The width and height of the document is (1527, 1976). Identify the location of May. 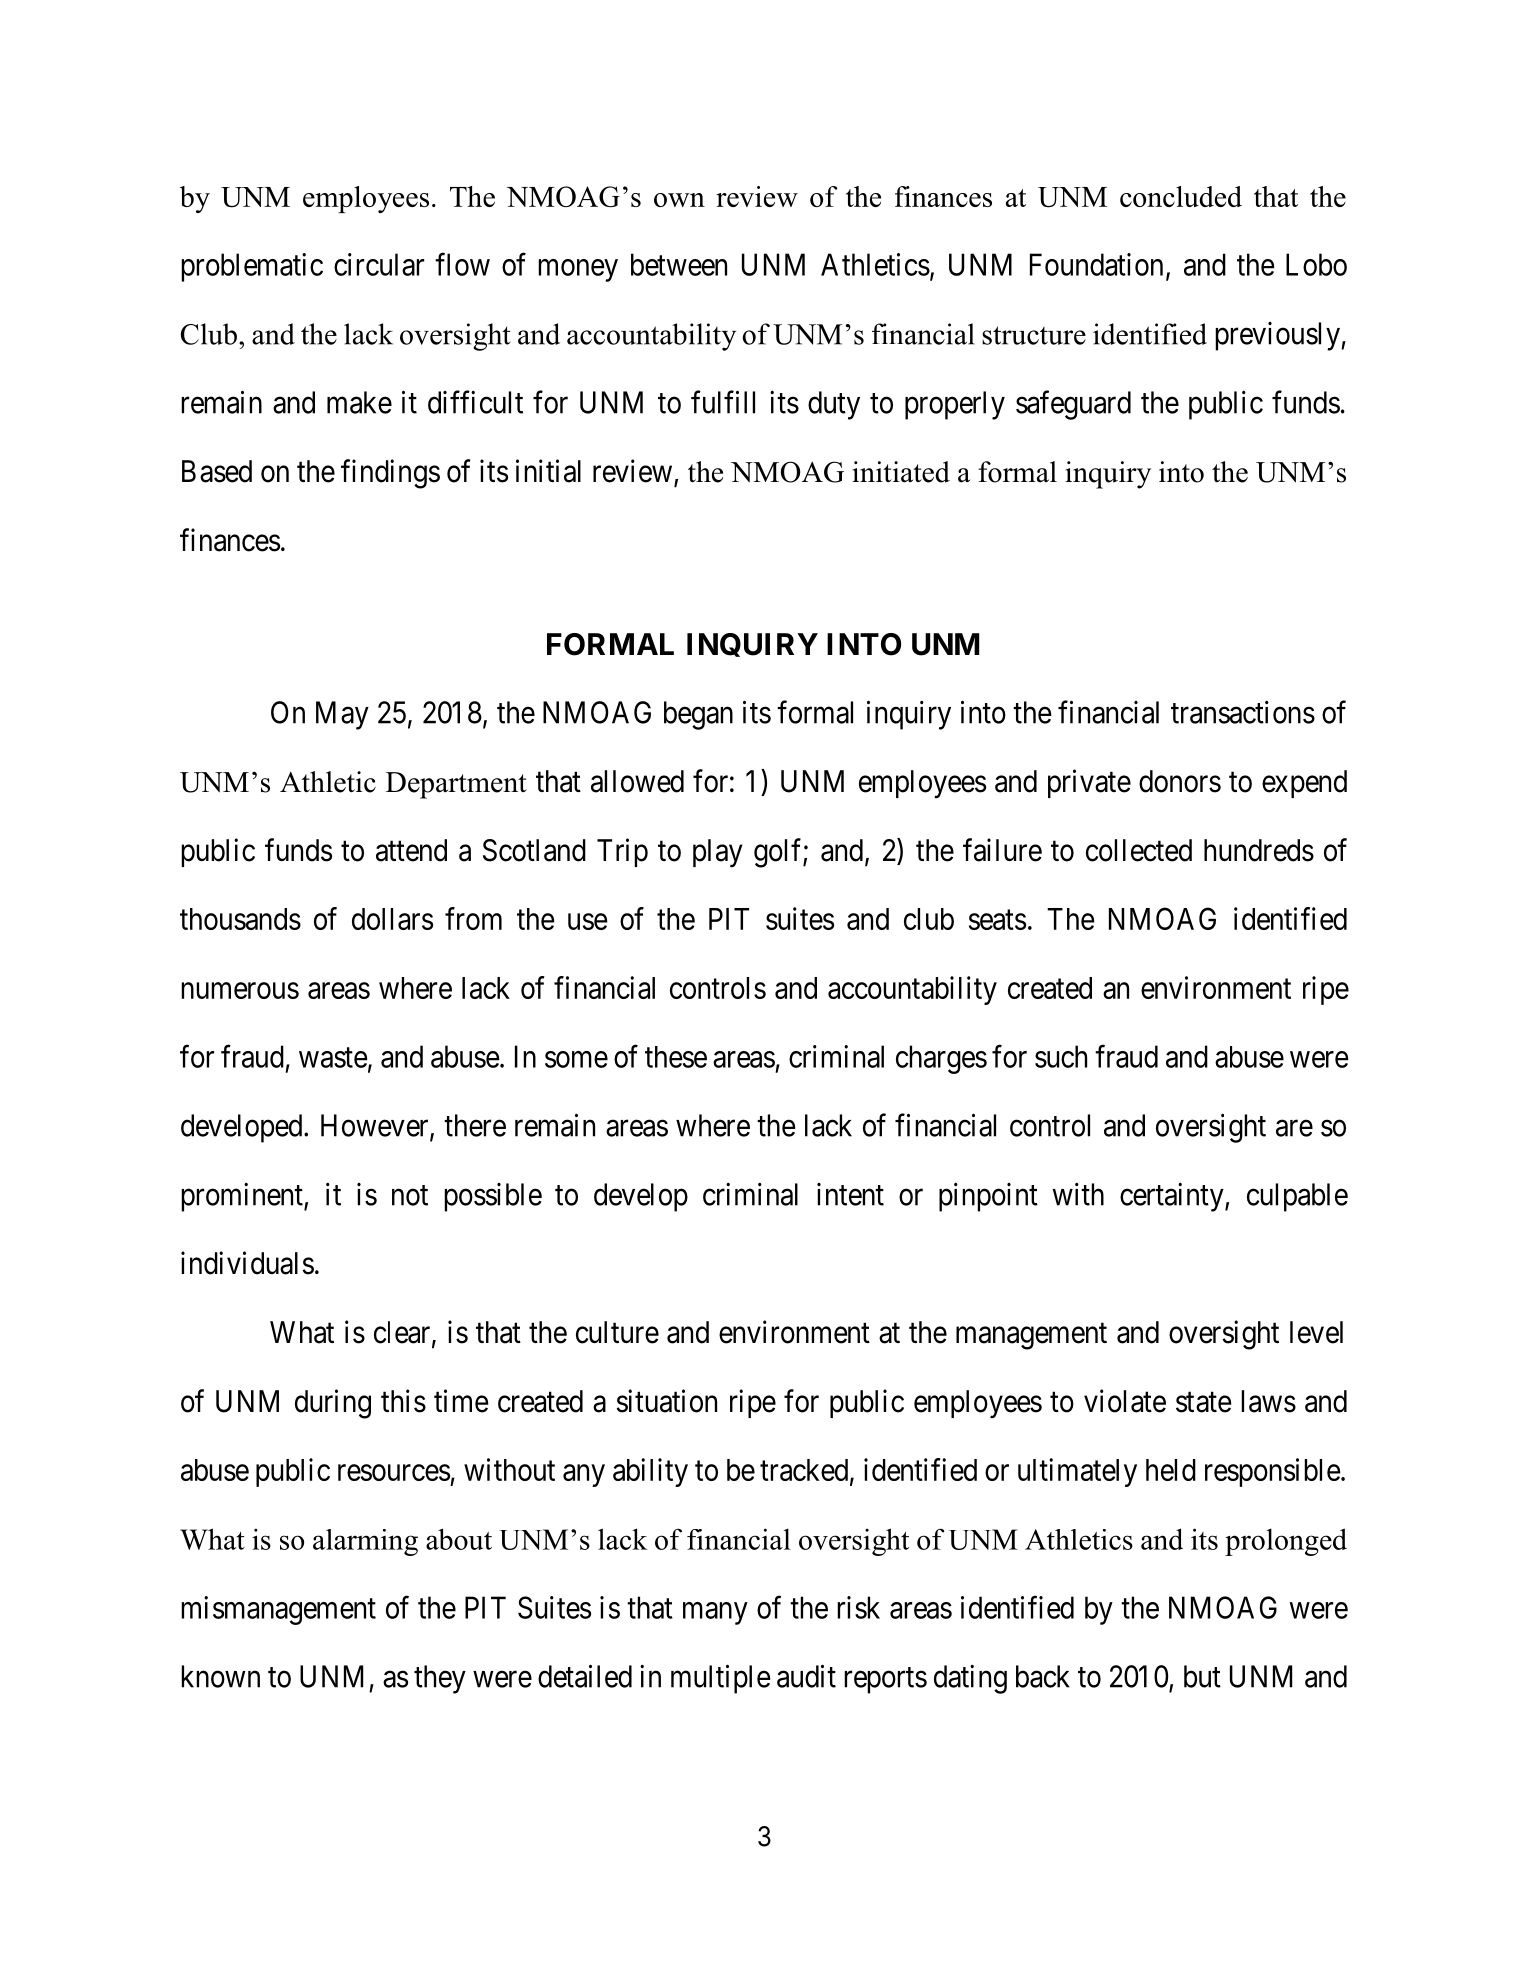
(342, 715).
